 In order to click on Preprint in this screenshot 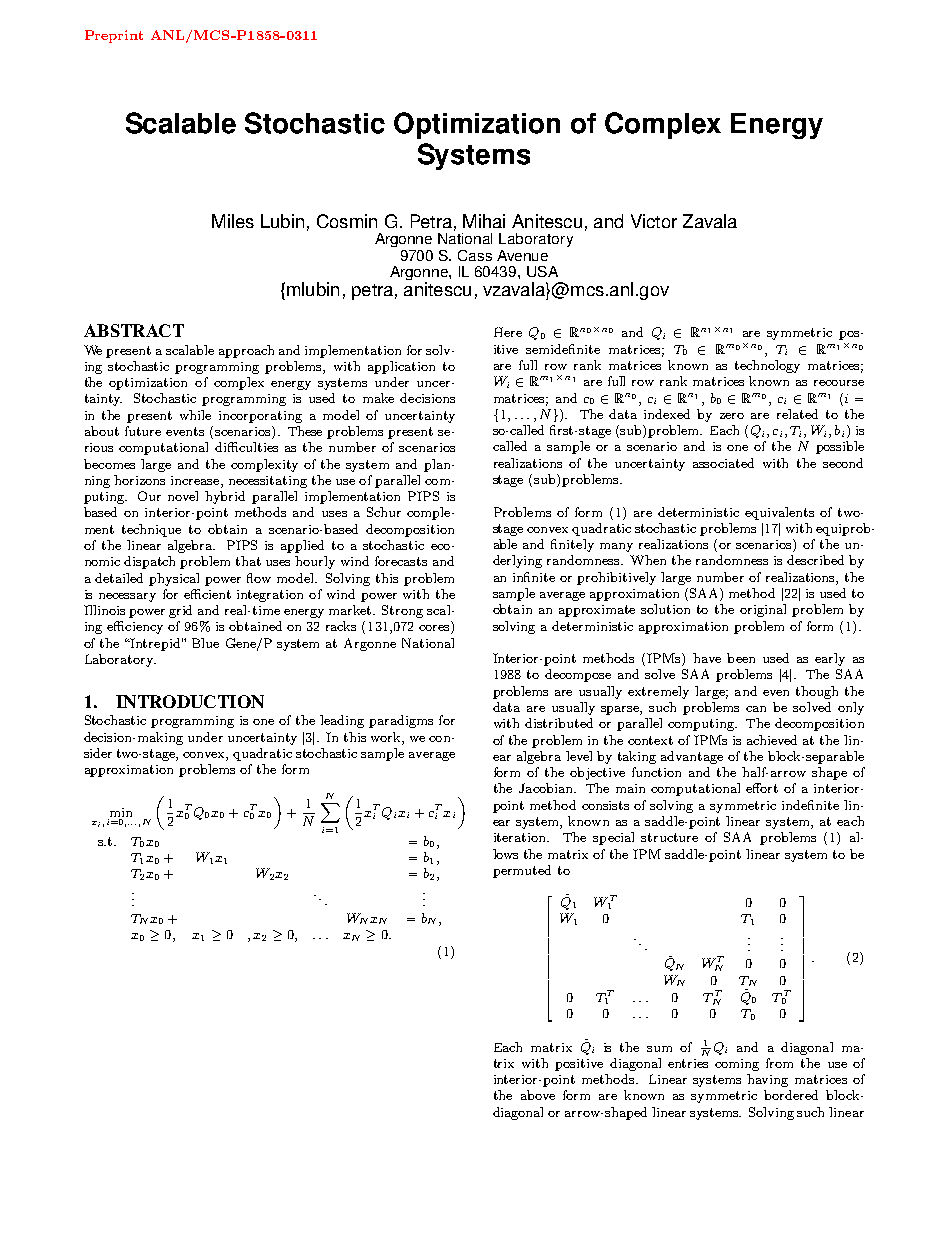, I will do `click(114, 36)`.
